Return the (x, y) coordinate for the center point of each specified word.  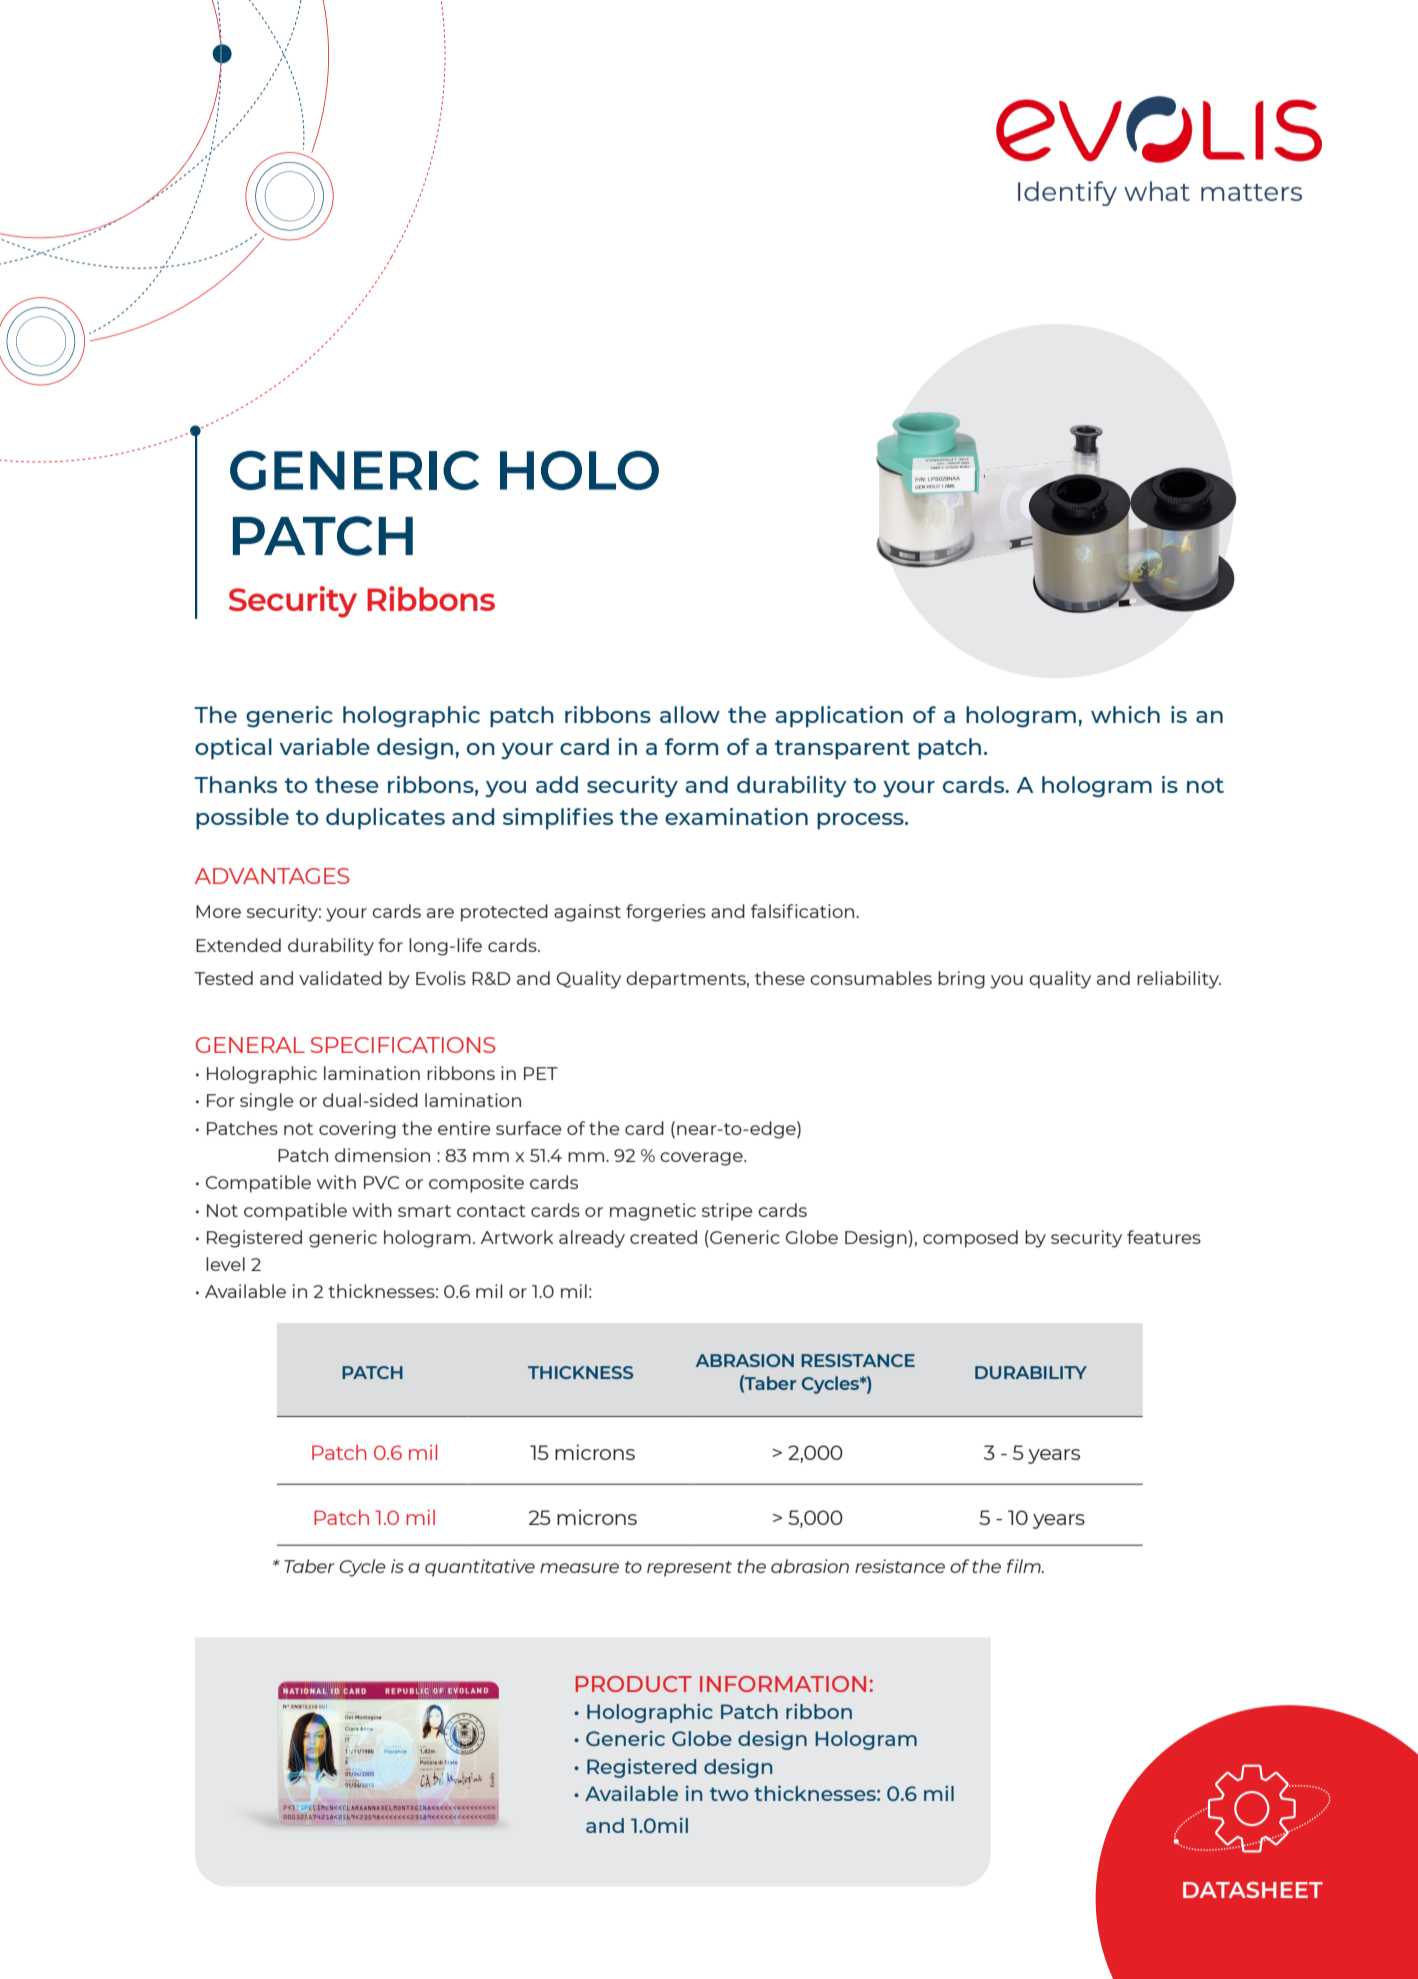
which (1125, 714)
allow (690, 714)
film (1025, 1566)
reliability (1179, 980)
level (225, 1264)
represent (689, 1569)
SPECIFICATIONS (403, 1045)
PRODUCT (634, 1684)
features (1164, 1237)
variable (325, 746)
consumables (871, 978)
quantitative (480, 1568)
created (663, 1237)
